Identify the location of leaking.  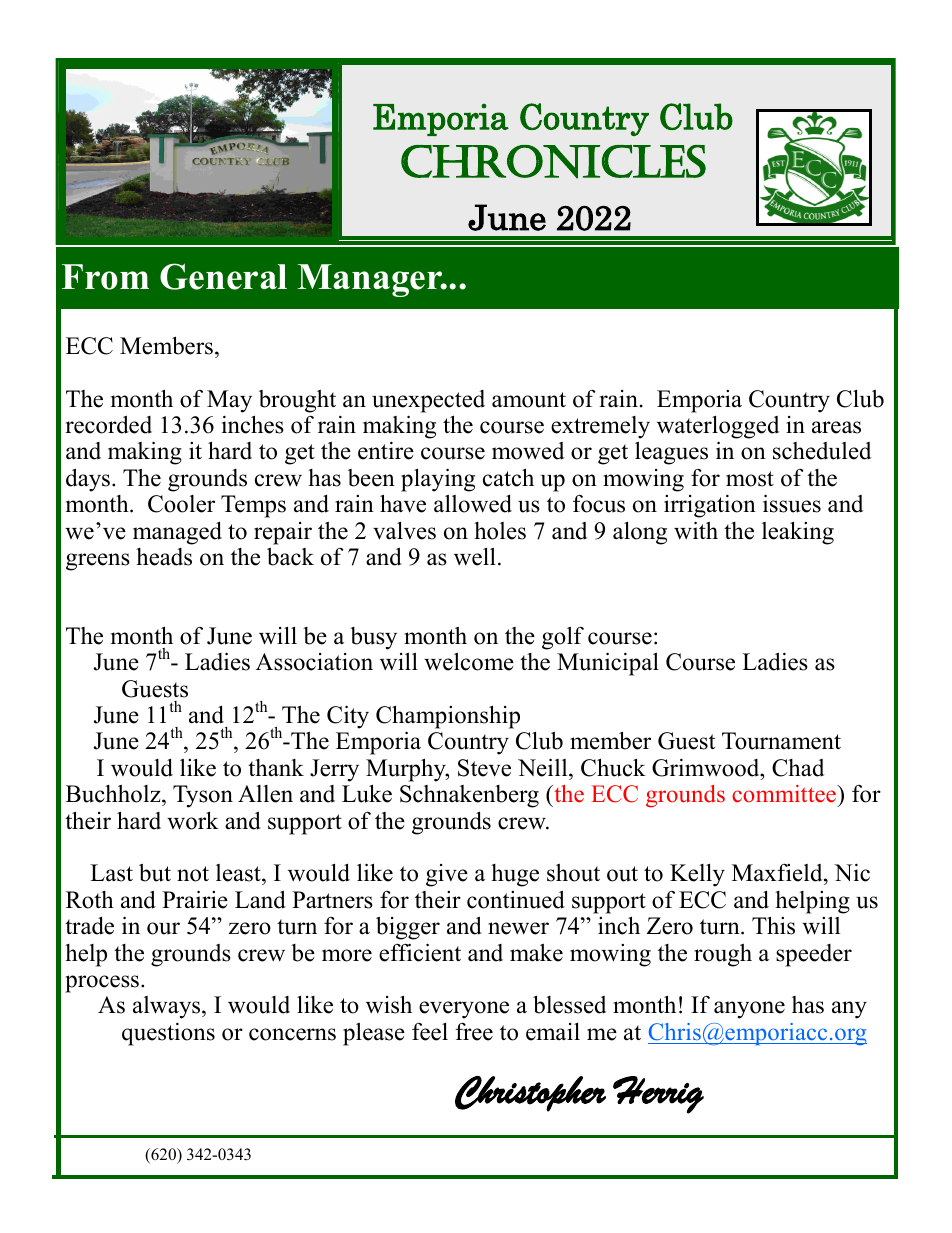
(798, 533).
